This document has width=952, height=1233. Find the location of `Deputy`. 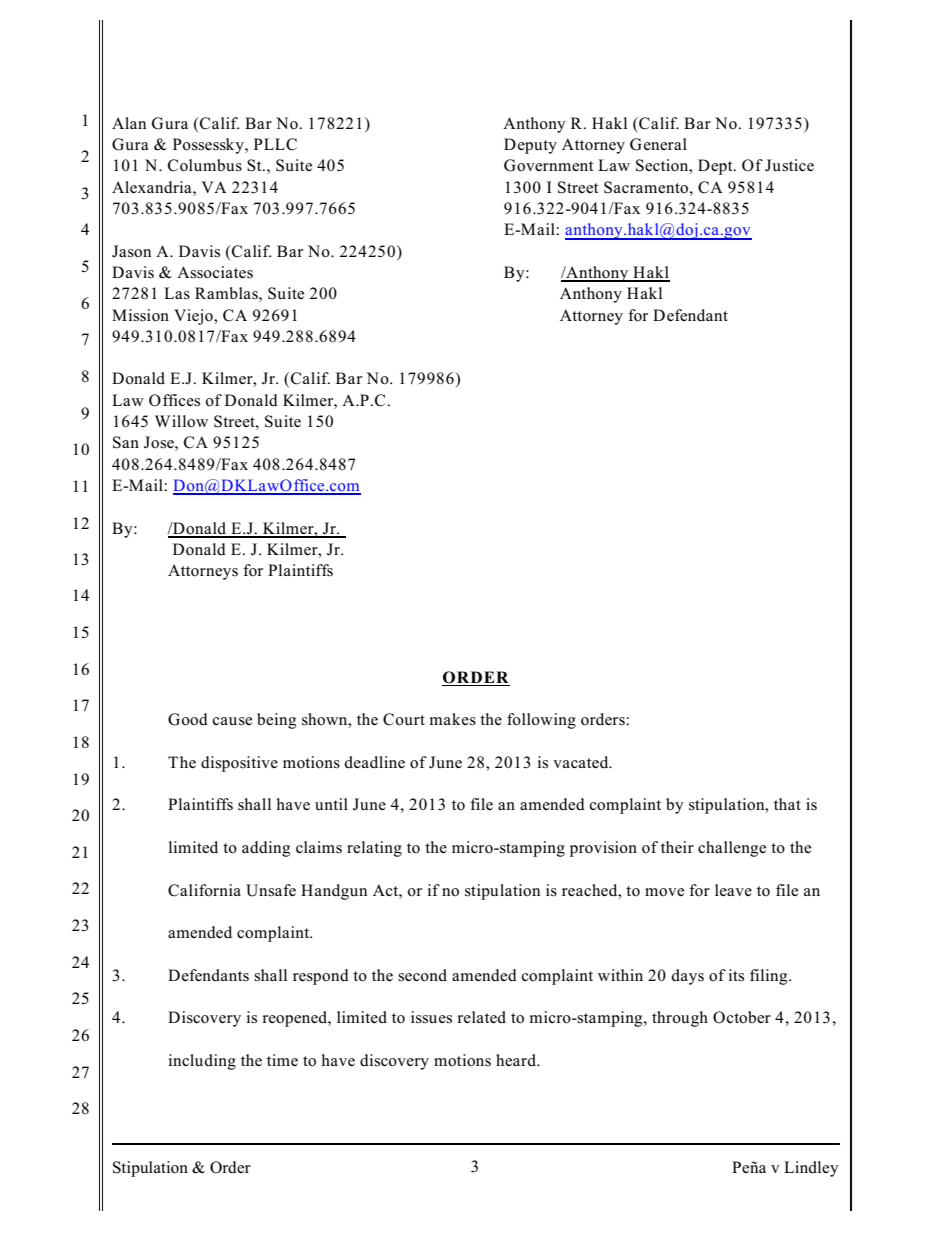

Deputy is located at coordinates (530, 146).
